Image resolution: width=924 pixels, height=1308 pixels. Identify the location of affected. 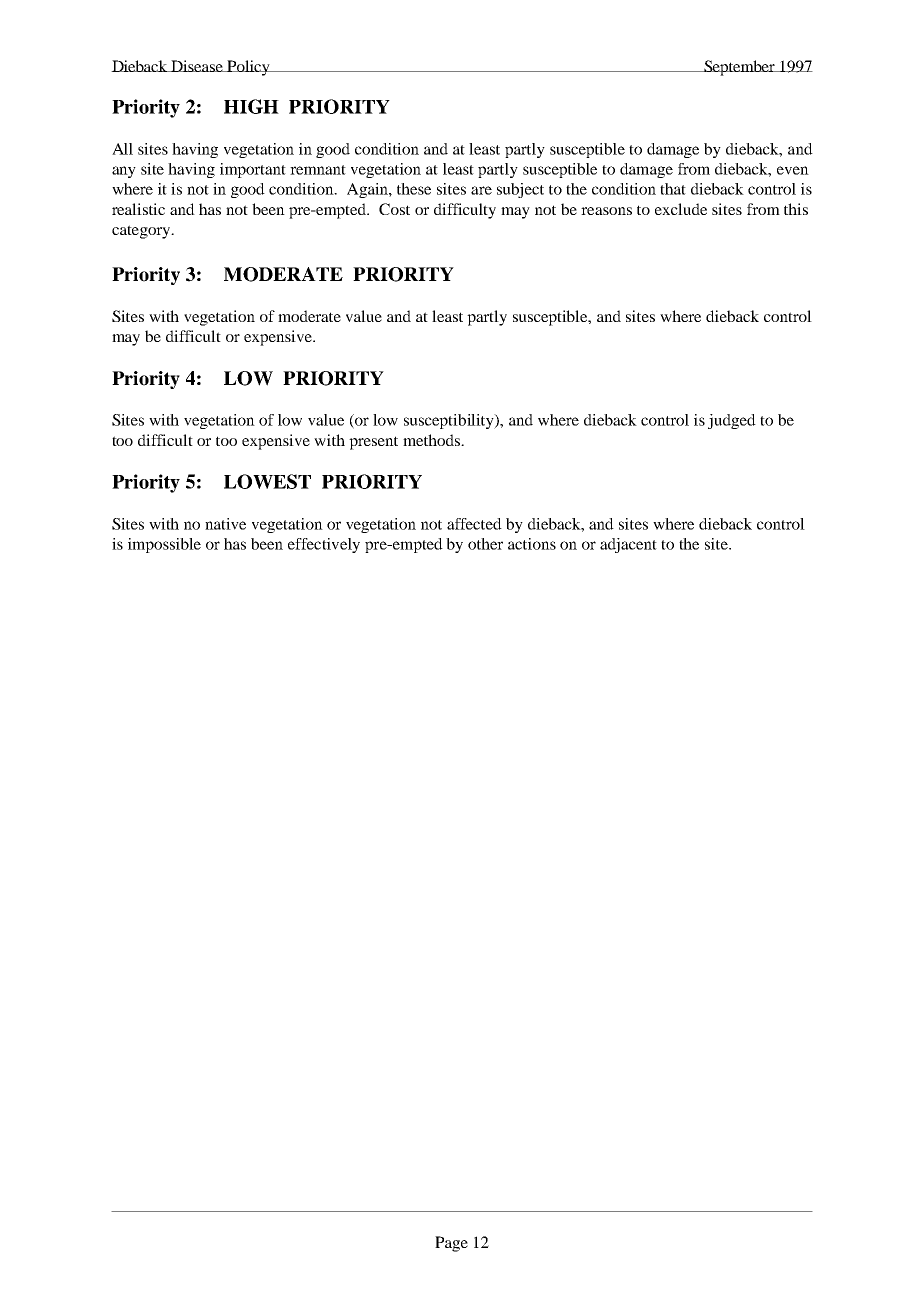
(474, 524).
